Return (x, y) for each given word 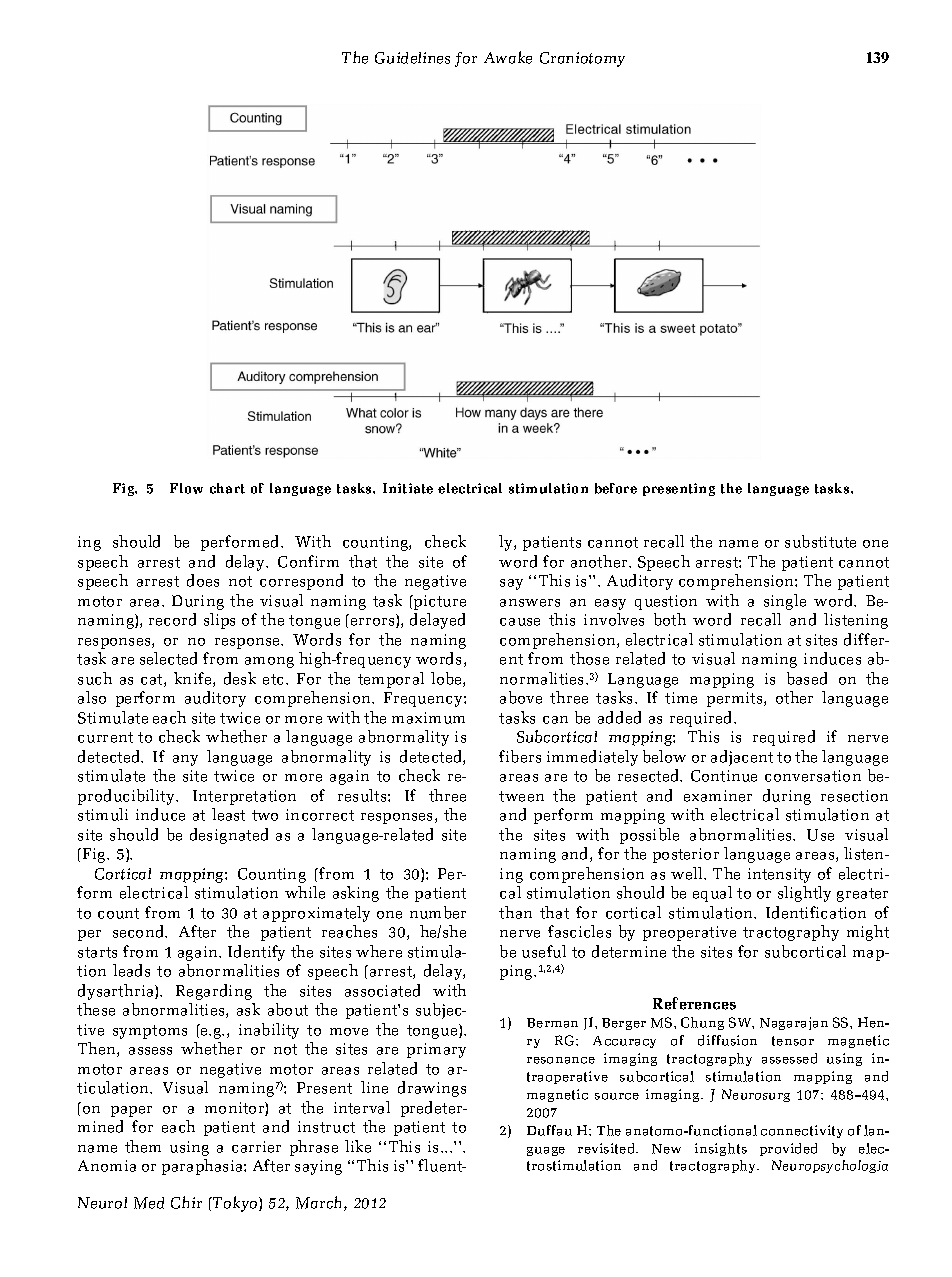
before (616, 488)
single (785, 602)
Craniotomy (582, 59)
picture (439, 602)
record (172, 619)
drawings (432, 1089)
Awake (508, 57)
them (143, 1146)
